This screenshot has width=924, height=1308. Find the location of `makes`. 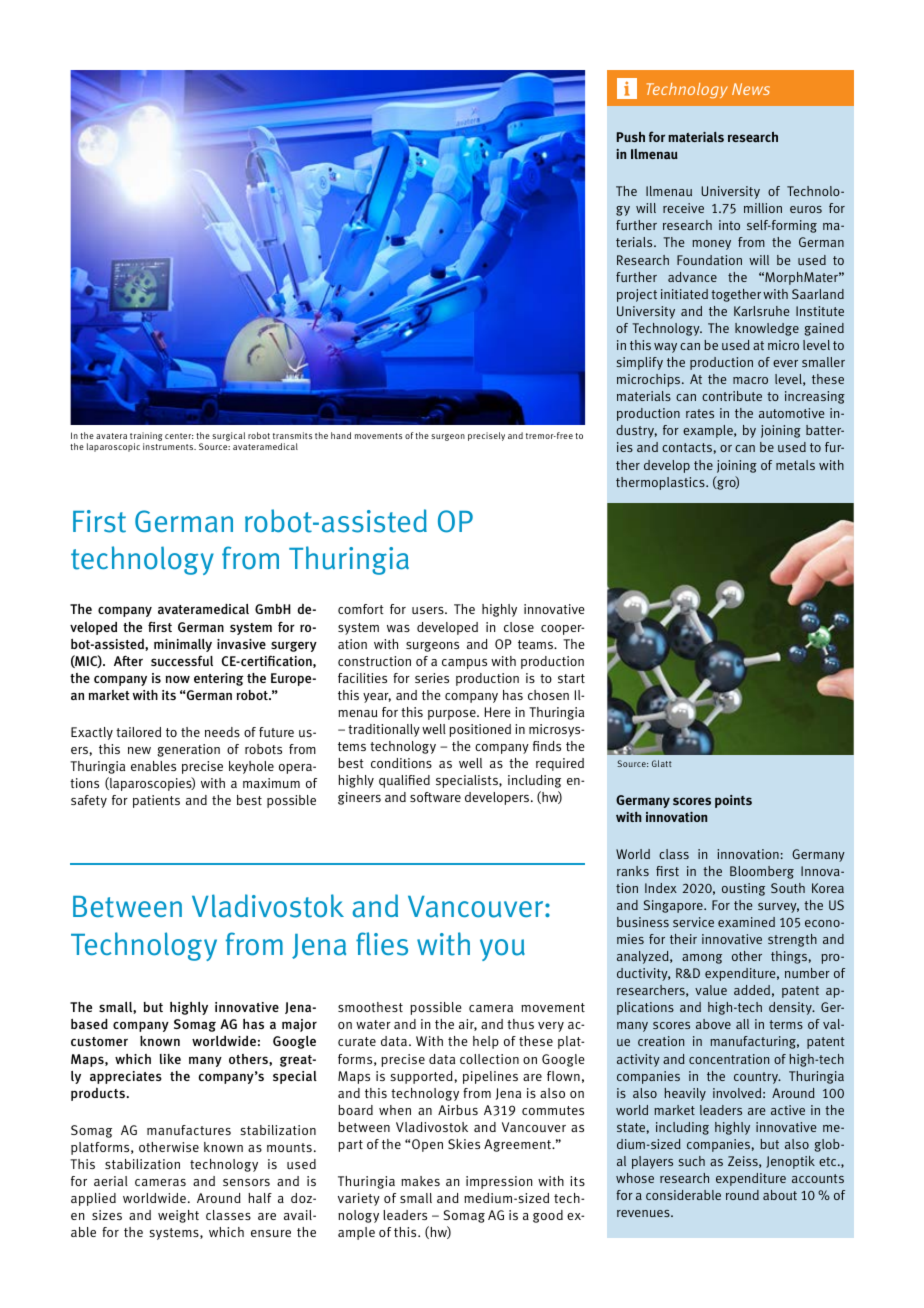

makes is located at coordinates (420, 1181).
